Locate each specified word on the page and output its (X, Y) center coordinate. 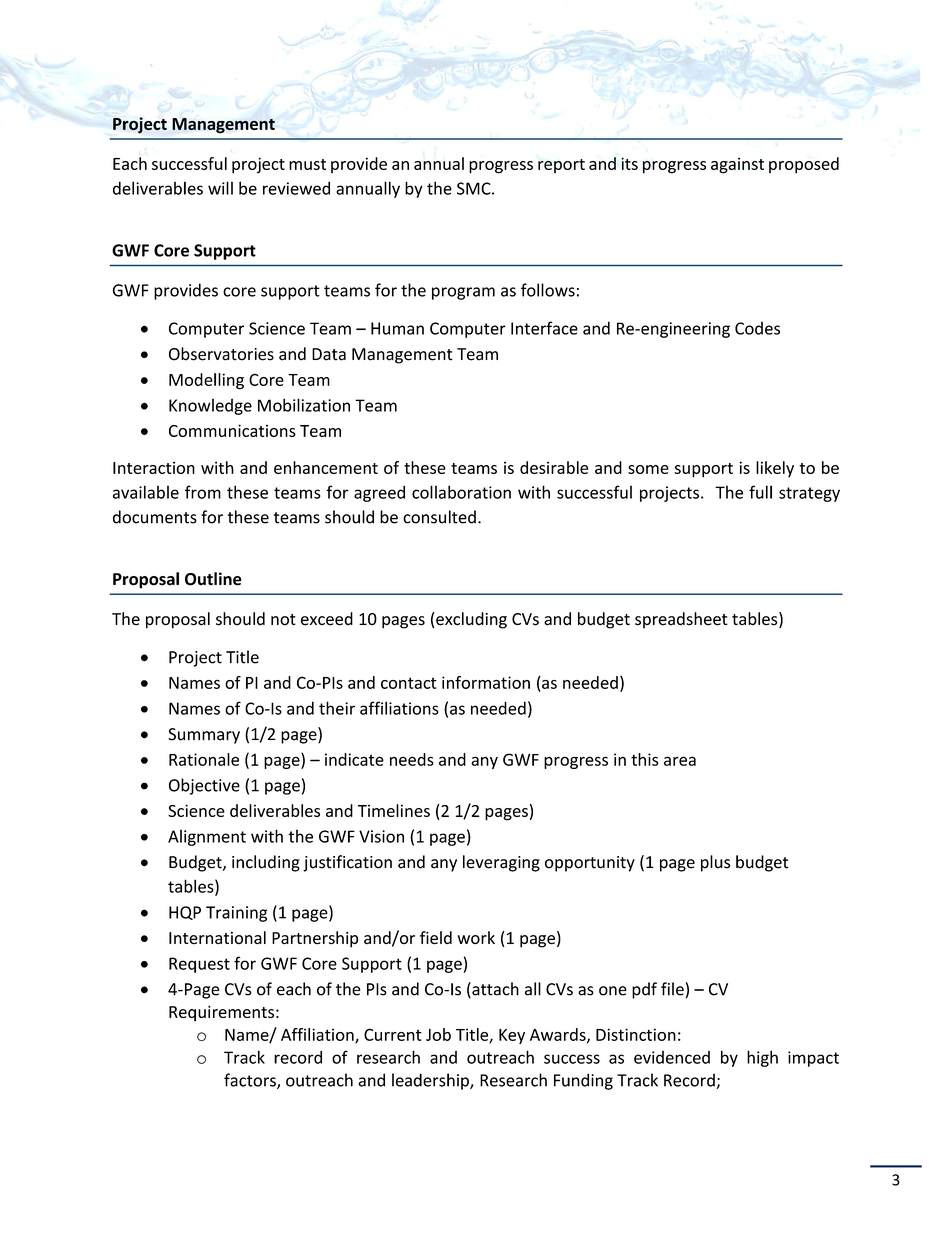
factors (251, 1081)
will (220, 188)
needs (412, 759)
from (203, 492)
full (760, 492)
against (737, 165)
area (680, 761)
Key (512, 1036)
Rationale (204, 759)
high (762, 1058)
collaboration (461, 492)
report (561, 166)
